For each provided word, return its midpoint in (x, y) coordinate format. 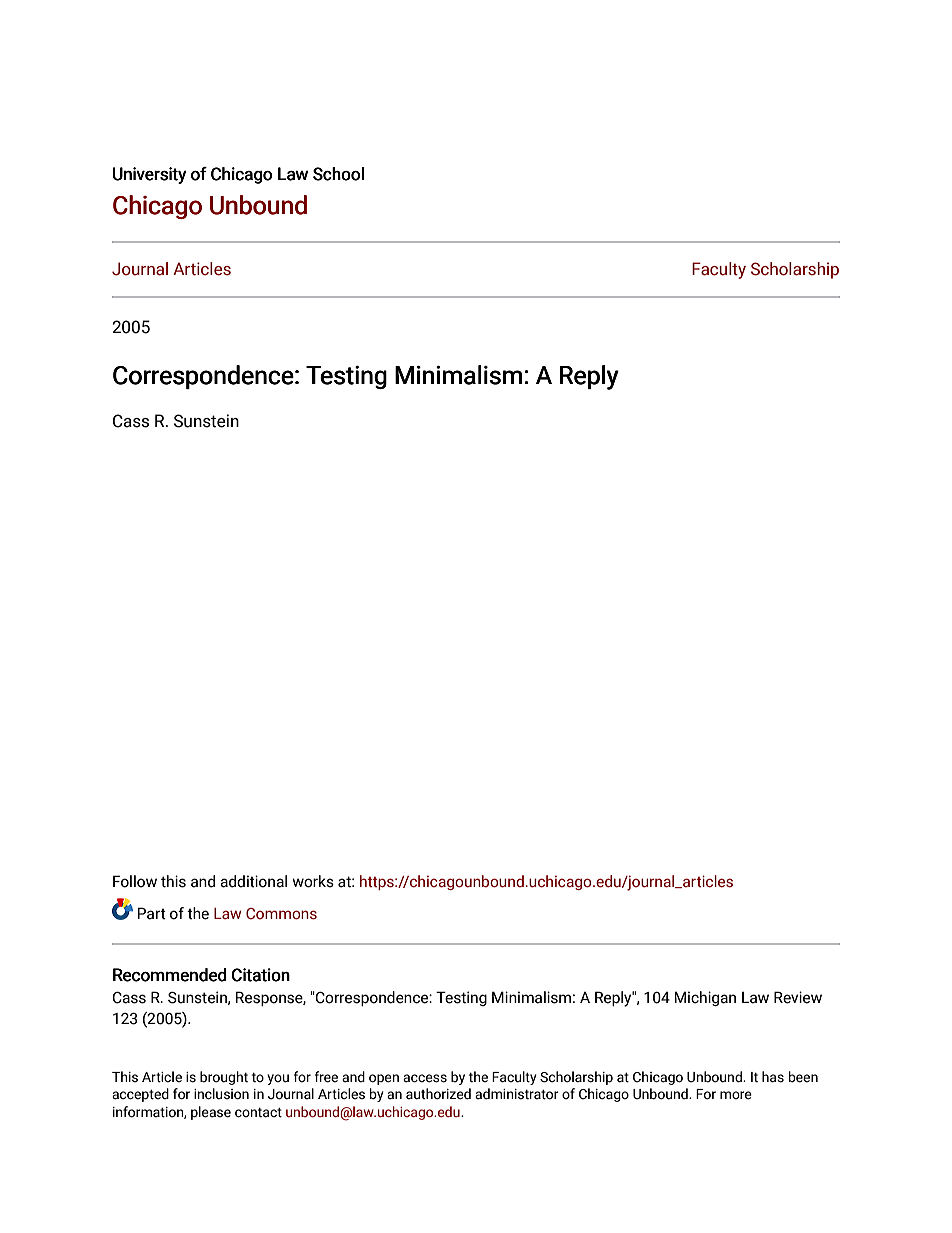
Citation (261, 975)
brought (224, 1078)
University (150, 175)
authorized (438, 1094)
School (338, 174)
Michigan (705, 998)
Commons (281, 914)
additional (253, 881)
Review (798, 997)
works (313, 881)
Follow (135, 881)
